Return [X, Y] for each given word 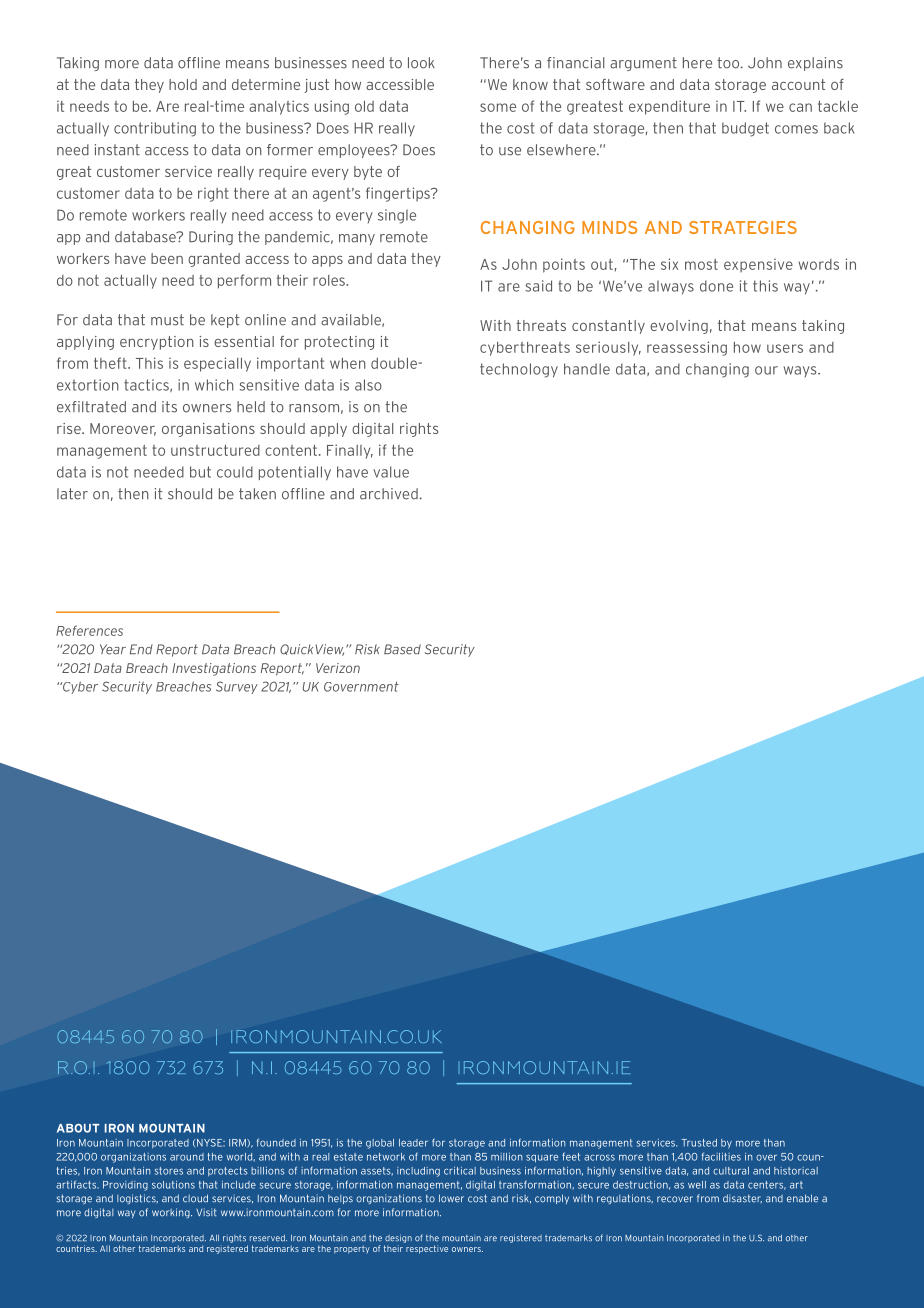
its [169, 407]
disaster [742, 1198]
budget [745, 129]
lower [451, 1198]
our [766, 370]
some [498, 107]
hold [183, 84]
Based [402, 649]
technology [519, 370]
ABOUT [78, 1128]
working [172, 1213]
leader [413, 1143]
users [785, 348]
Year [113, 649]
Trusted [699, 1143]
